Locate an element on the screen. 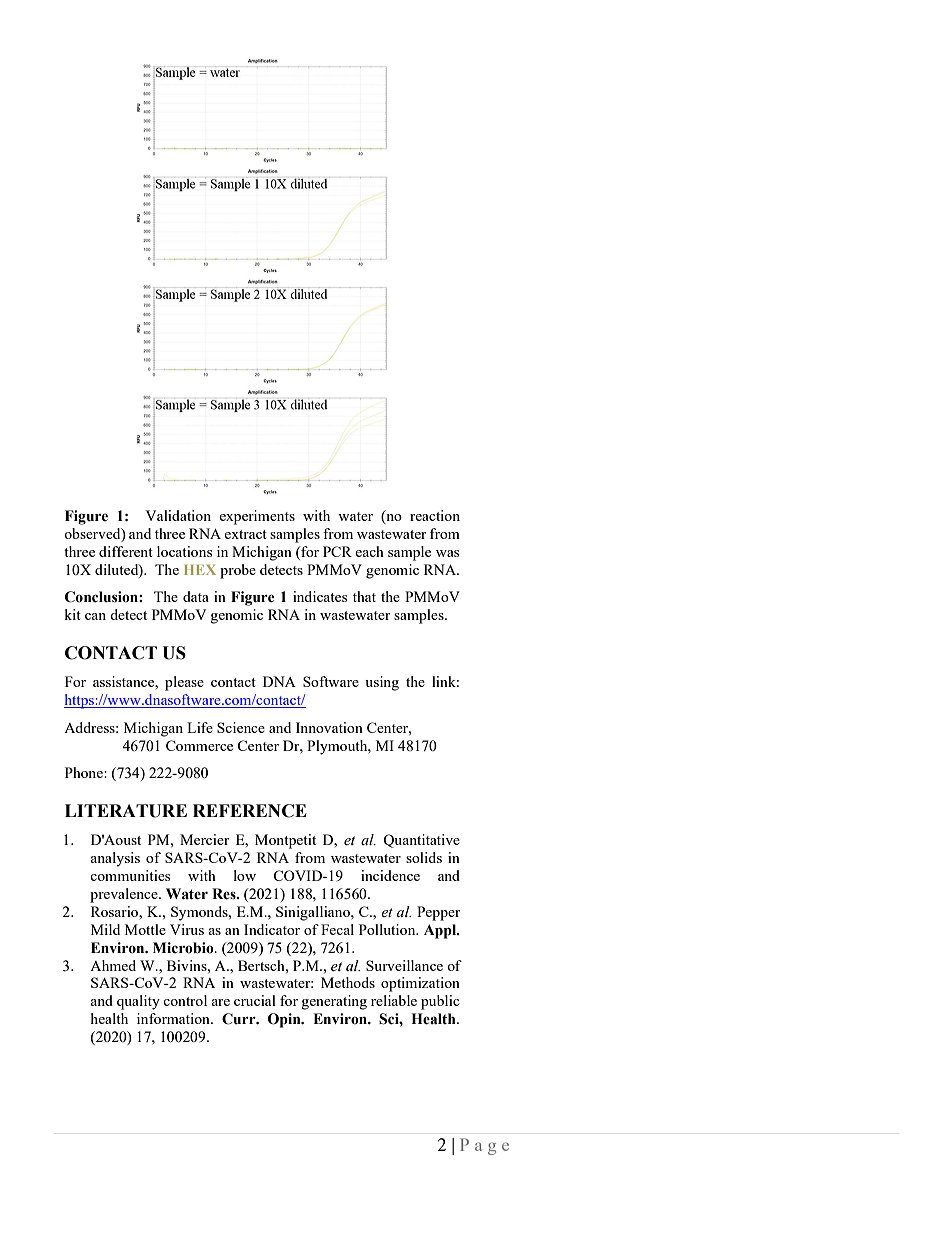  quality is located at coordinates (138, 1002).
